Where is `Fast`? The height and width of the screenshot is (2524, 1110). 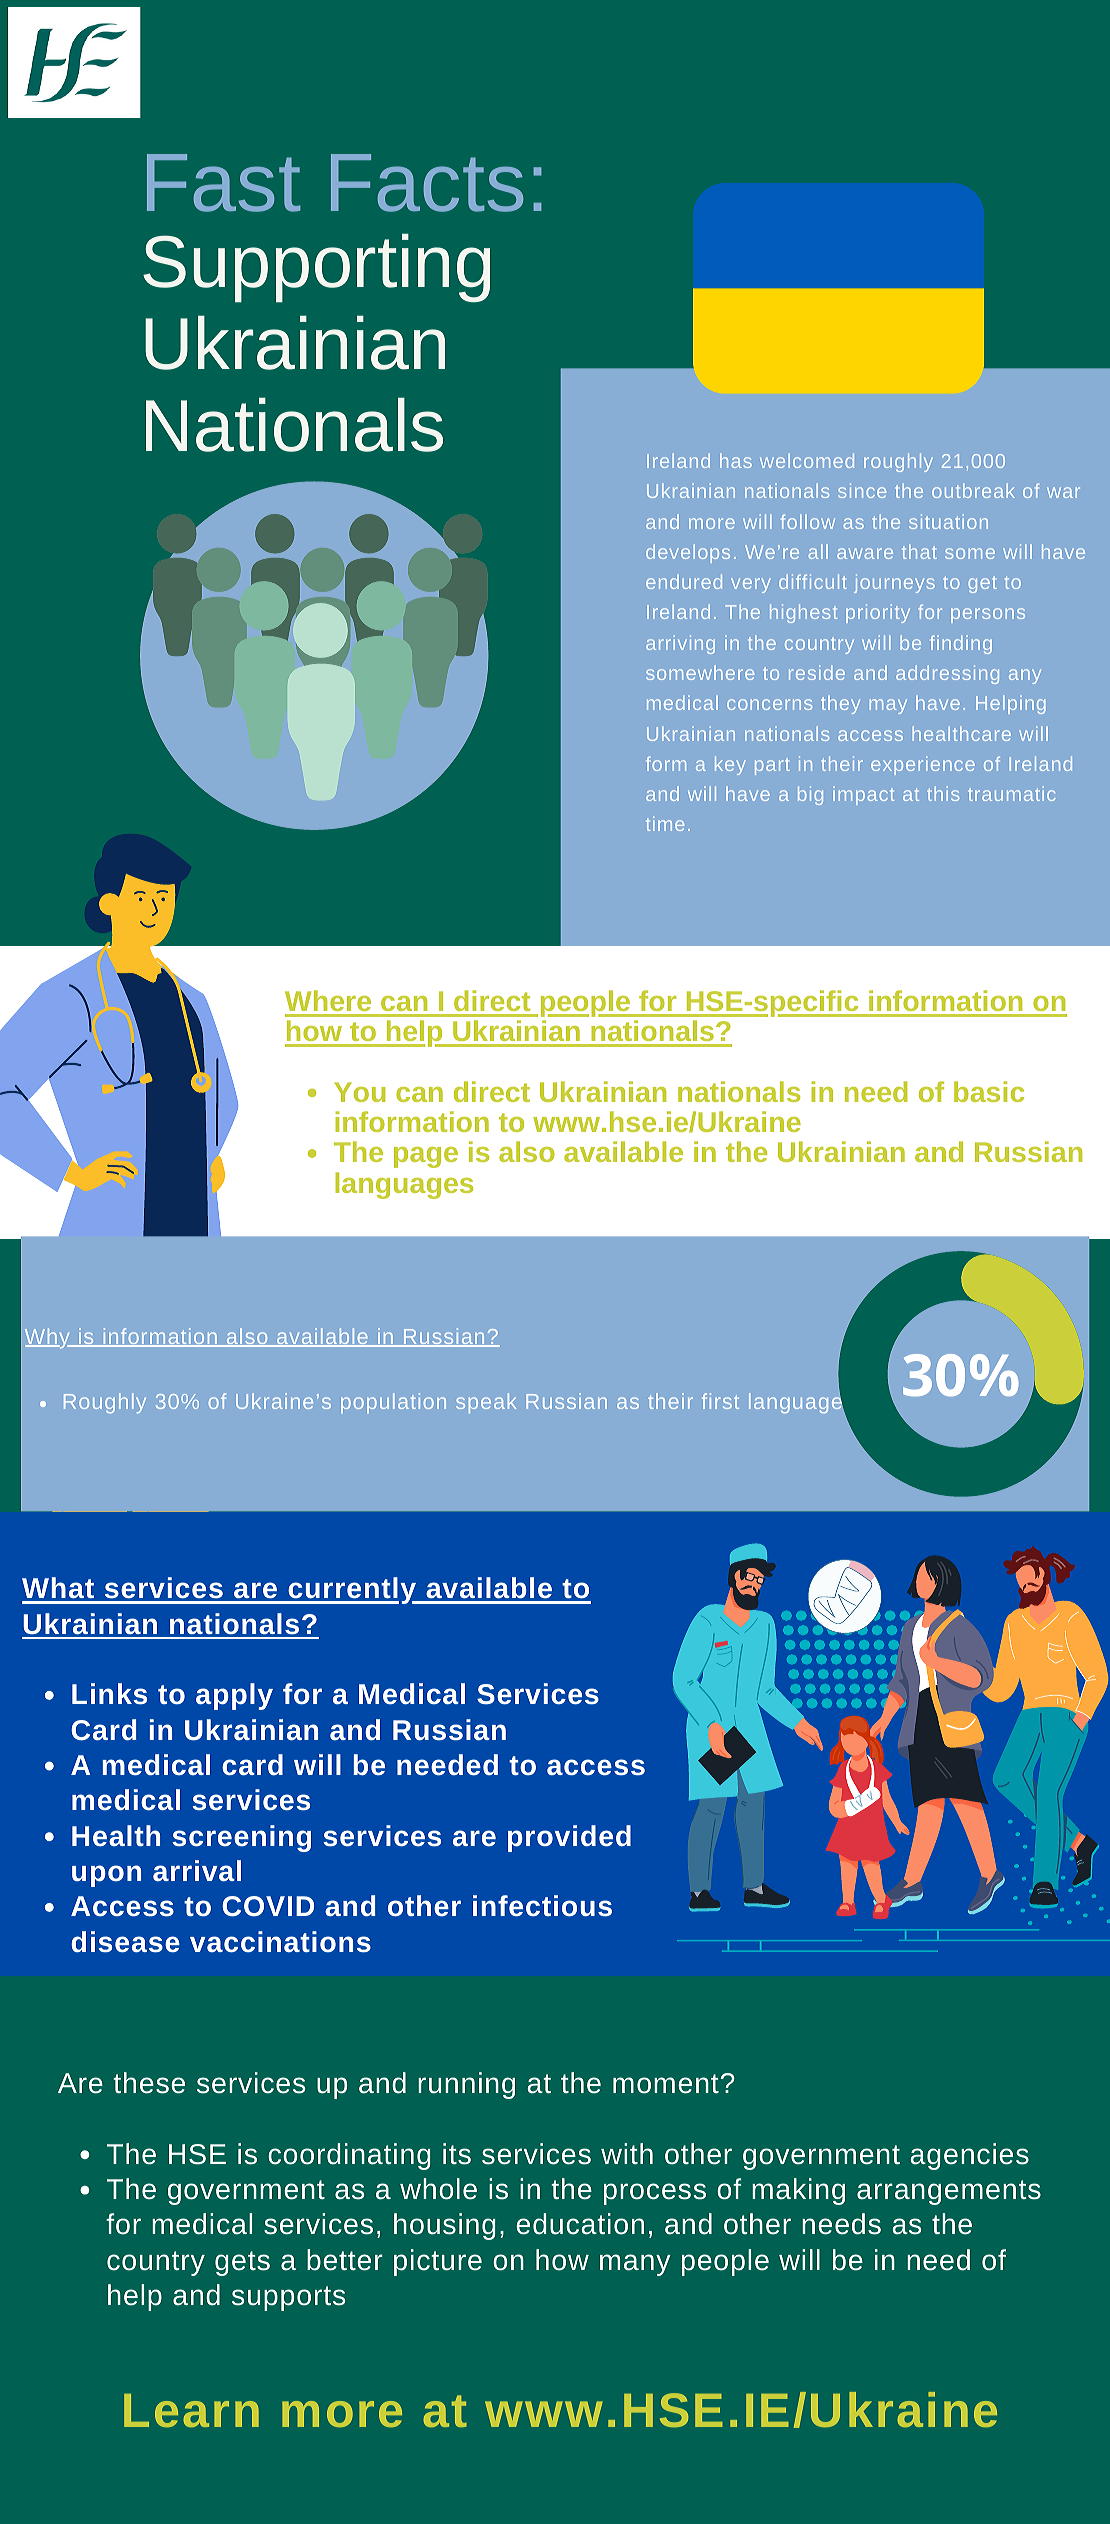 Fast is located at coordinates (223, 183).
